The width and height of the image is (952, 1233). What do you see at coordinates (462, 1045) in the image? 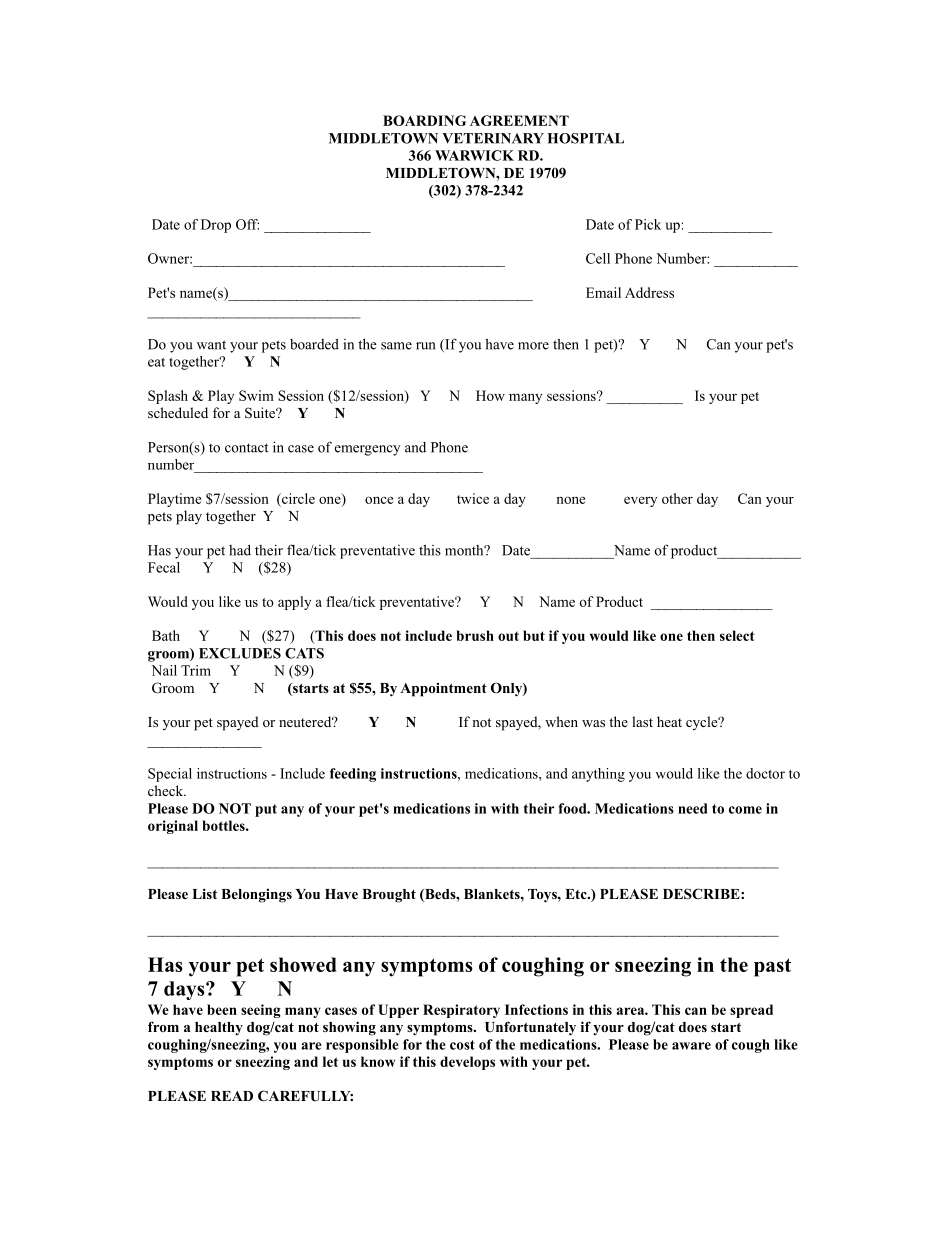
I see `cost` at bounding box center [462, 1045].
